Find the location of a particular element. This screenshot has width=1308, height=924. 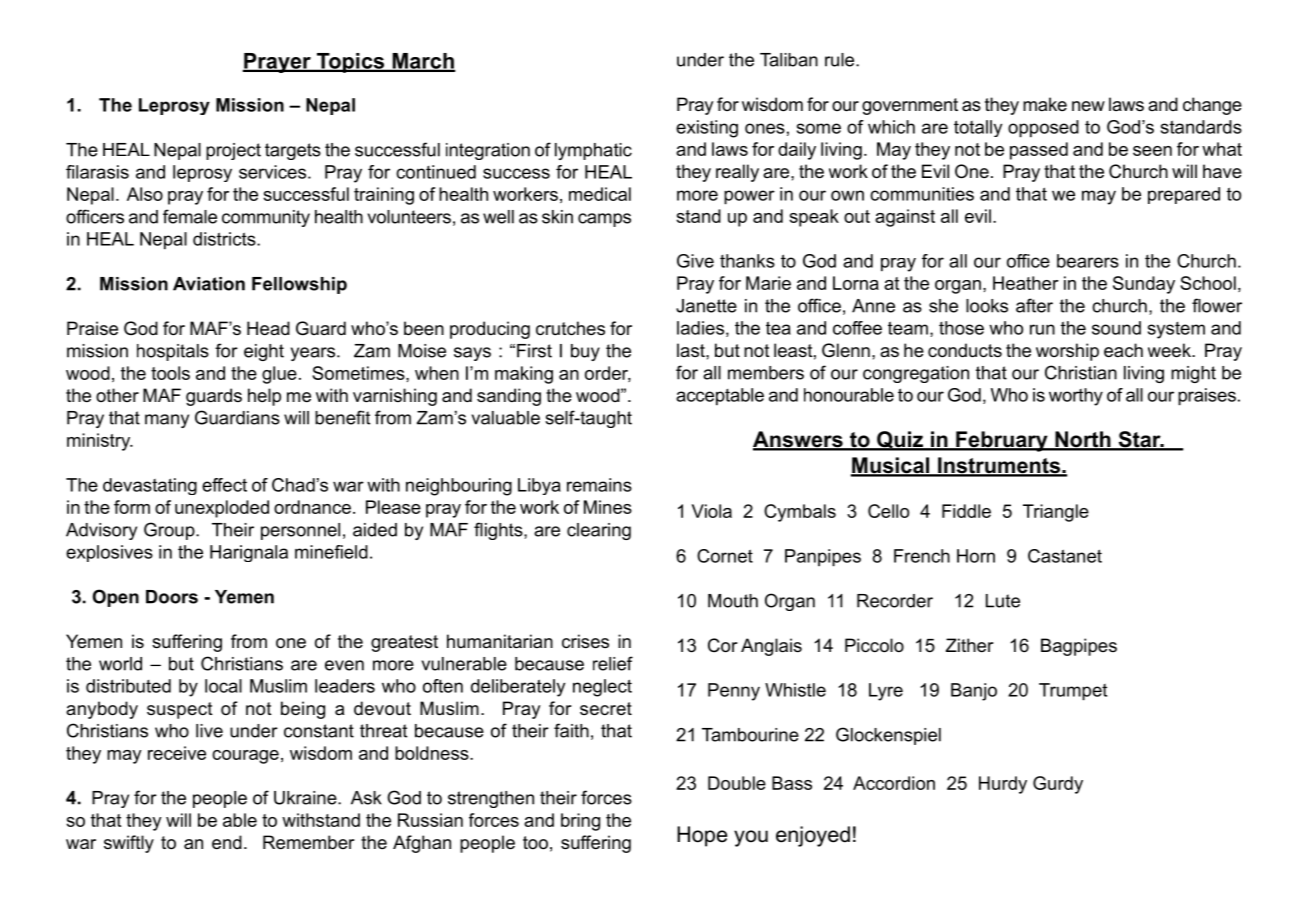

Hope is located at coordinates (702, 836).
